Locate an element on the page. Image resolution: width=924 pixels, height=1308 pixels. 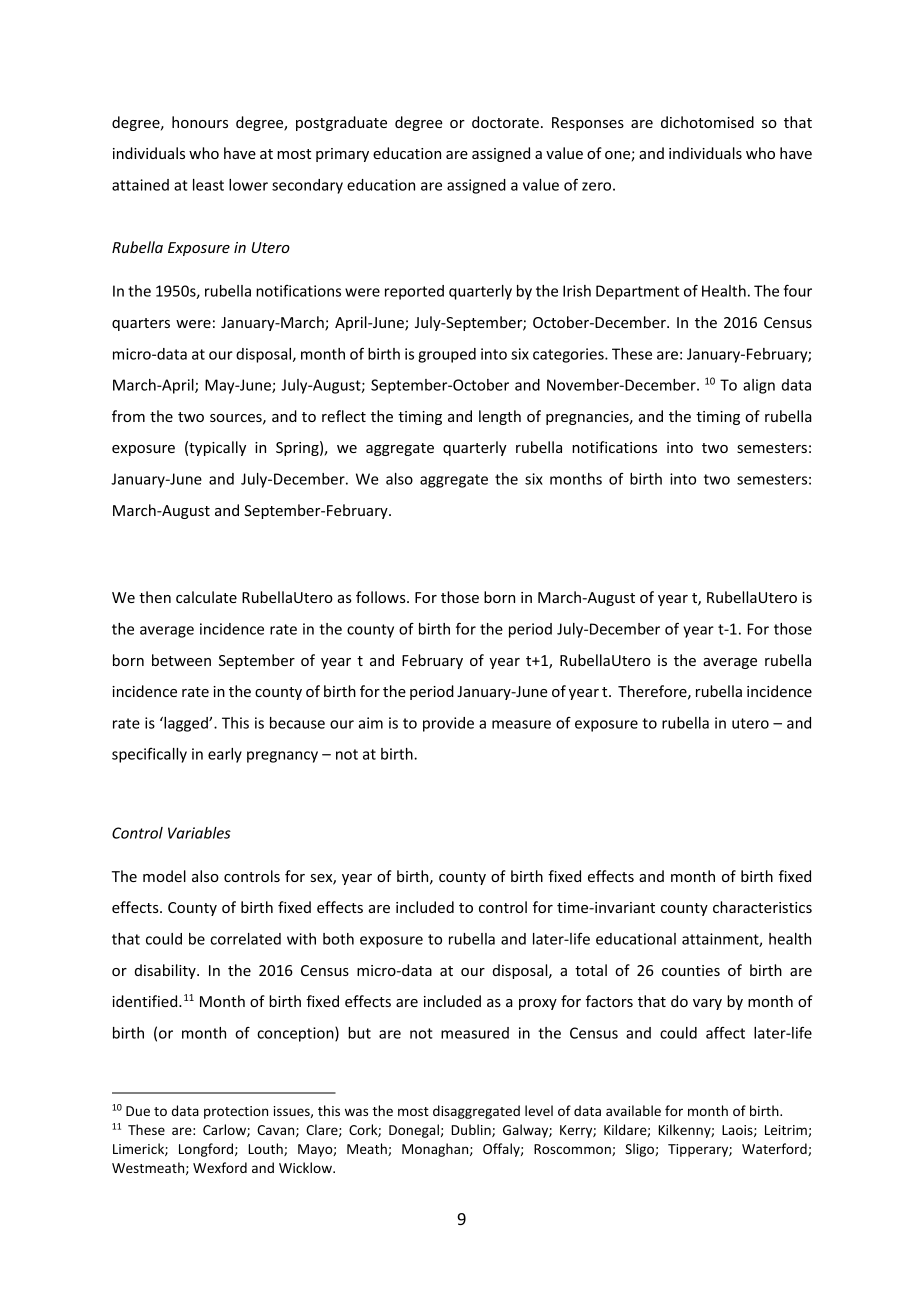
Dublin is located at coordinates (472, 1130).
